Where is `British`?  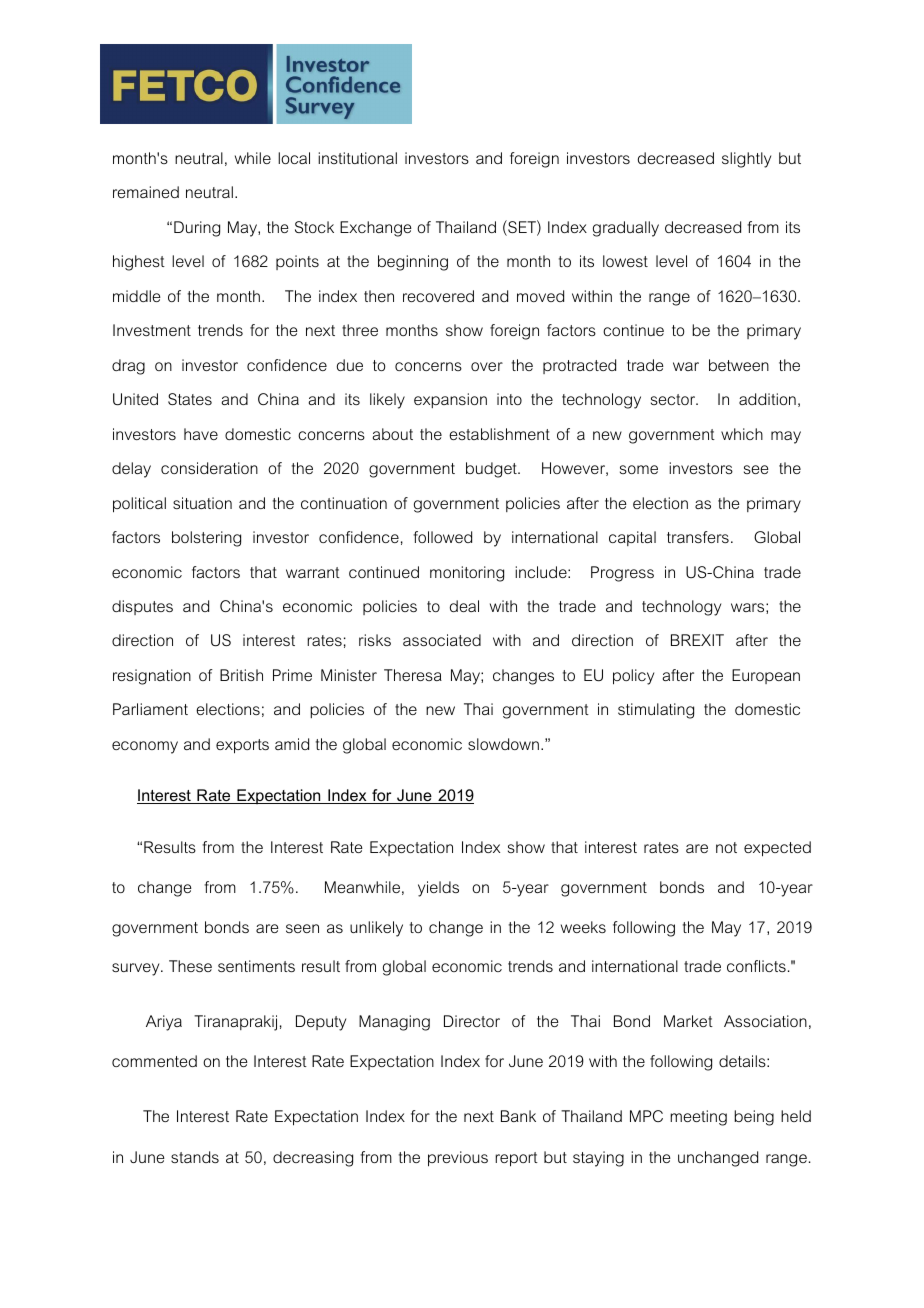
British is located at coordinates (241, 675).
